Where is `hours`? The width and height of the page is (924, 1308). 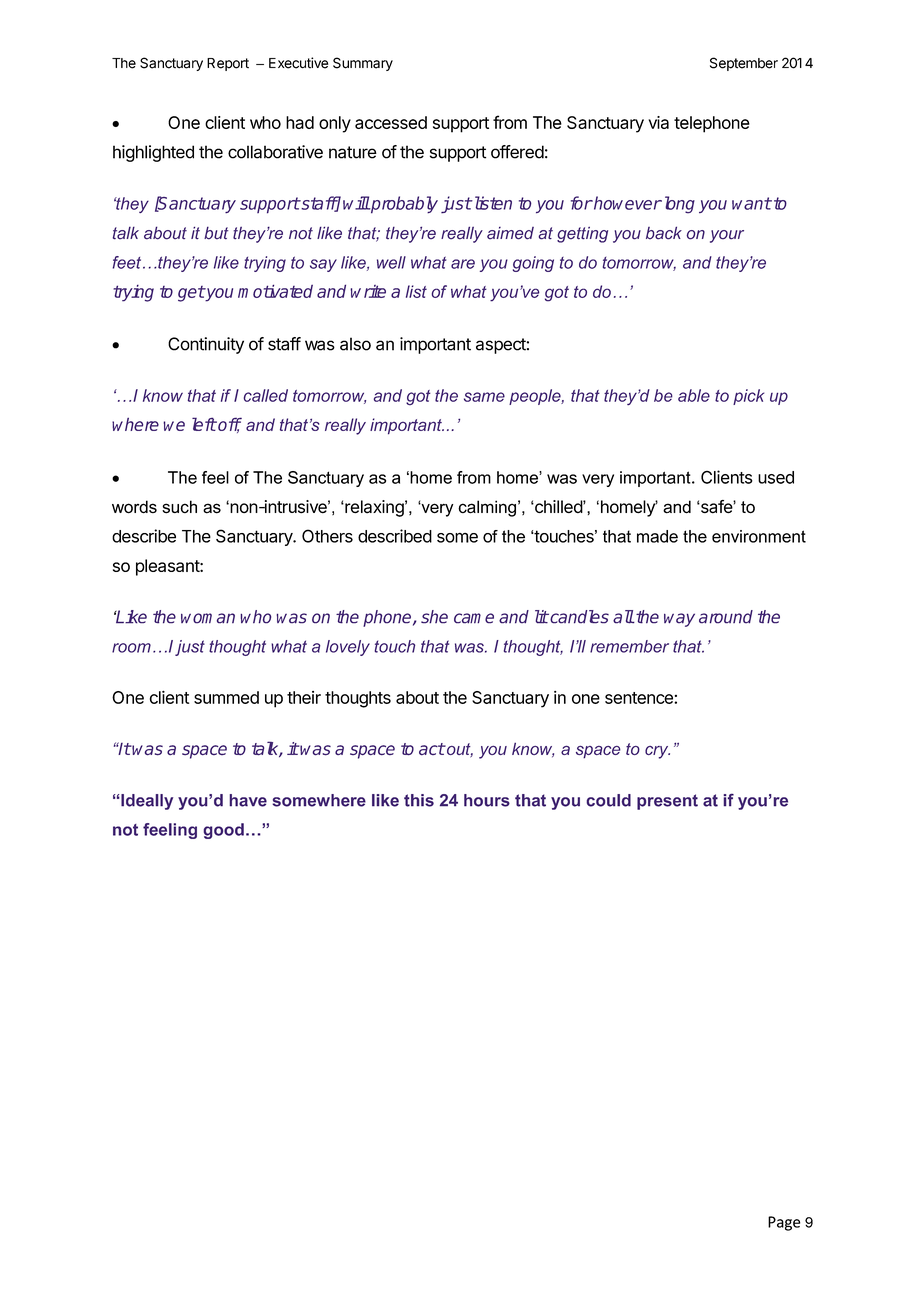 hours is located at coordinates (487, 800).
